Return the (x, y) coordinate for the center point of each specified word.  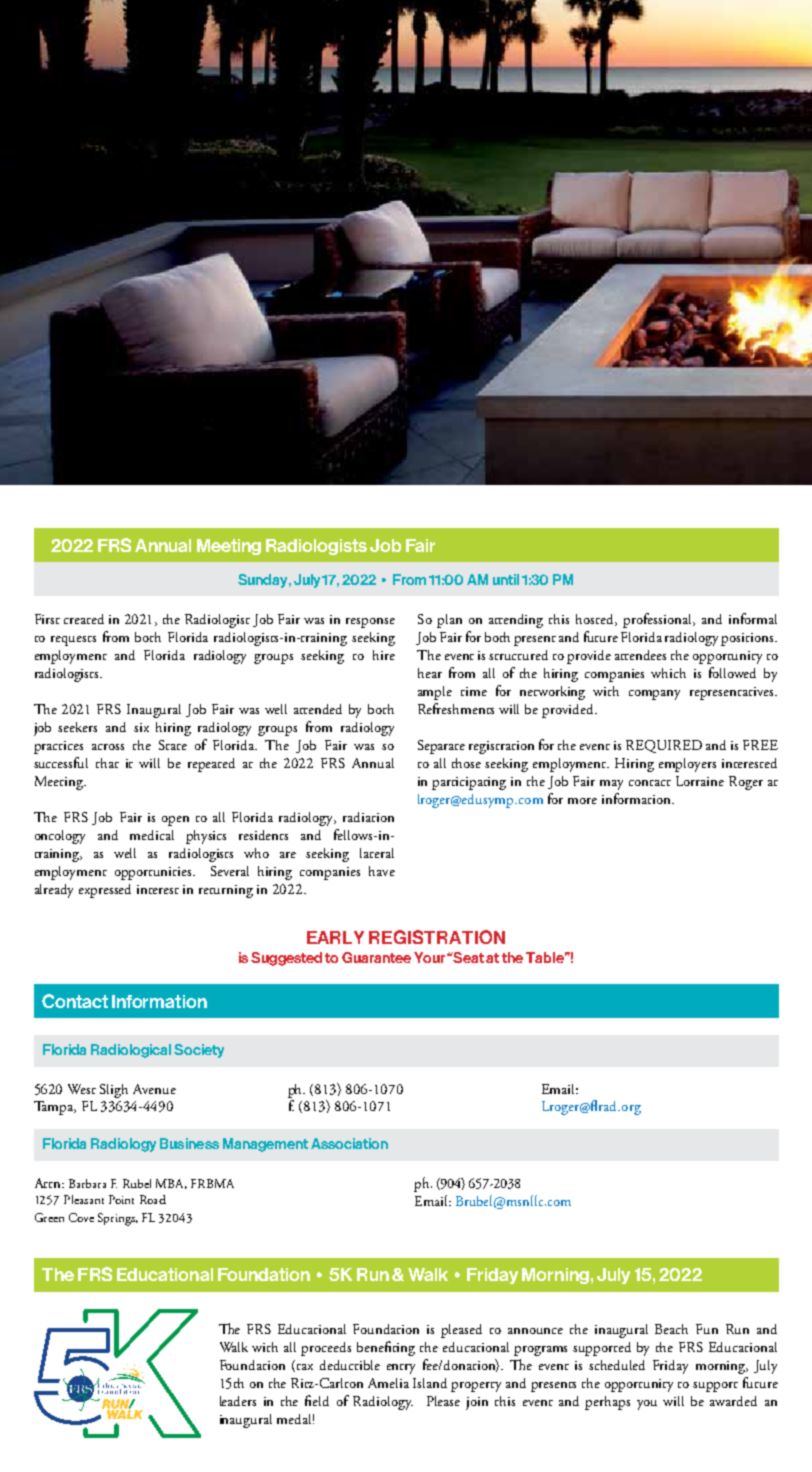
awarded (733, 1401)
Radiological (131, 1051)
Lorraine (700, 781)
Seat (469, 957)
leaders (238, 1401)
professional (658, 620)
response (370, 623)
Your (431, 957)
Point (121, 1199)
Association (349, 1143)
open (175, 821)
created (84, 619)
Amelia (388, 1383)
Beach (671, 1329)
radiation (368, 817)
